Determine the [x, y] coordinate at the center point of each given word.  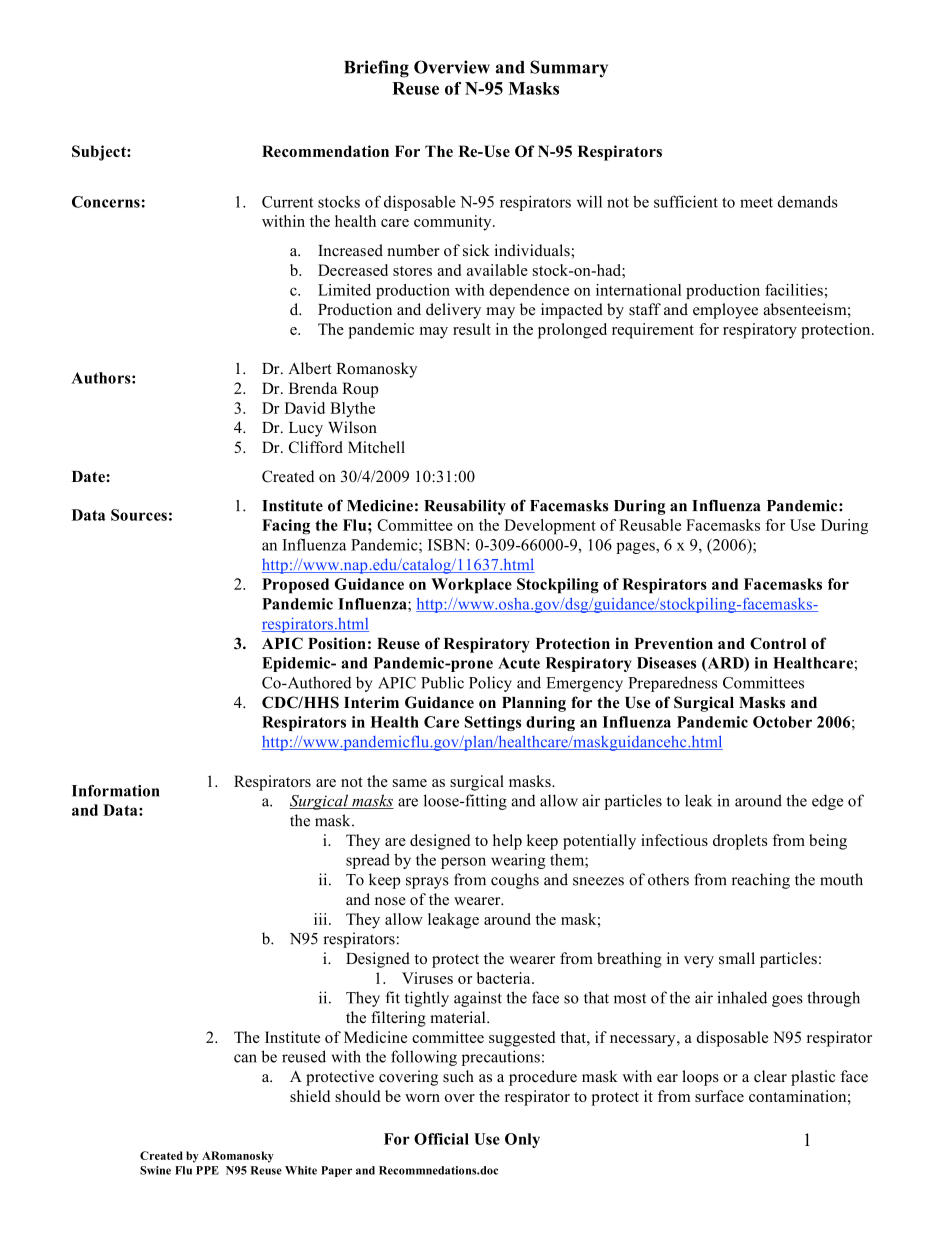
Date [89, 477]
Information [115, 791]
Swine [155, 1170]
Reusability [465, 507]
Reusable [650, 525]
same [410, 783]
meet [756, 203]
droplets [740, 842]
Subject [100, 153]
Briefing [376, 69]
